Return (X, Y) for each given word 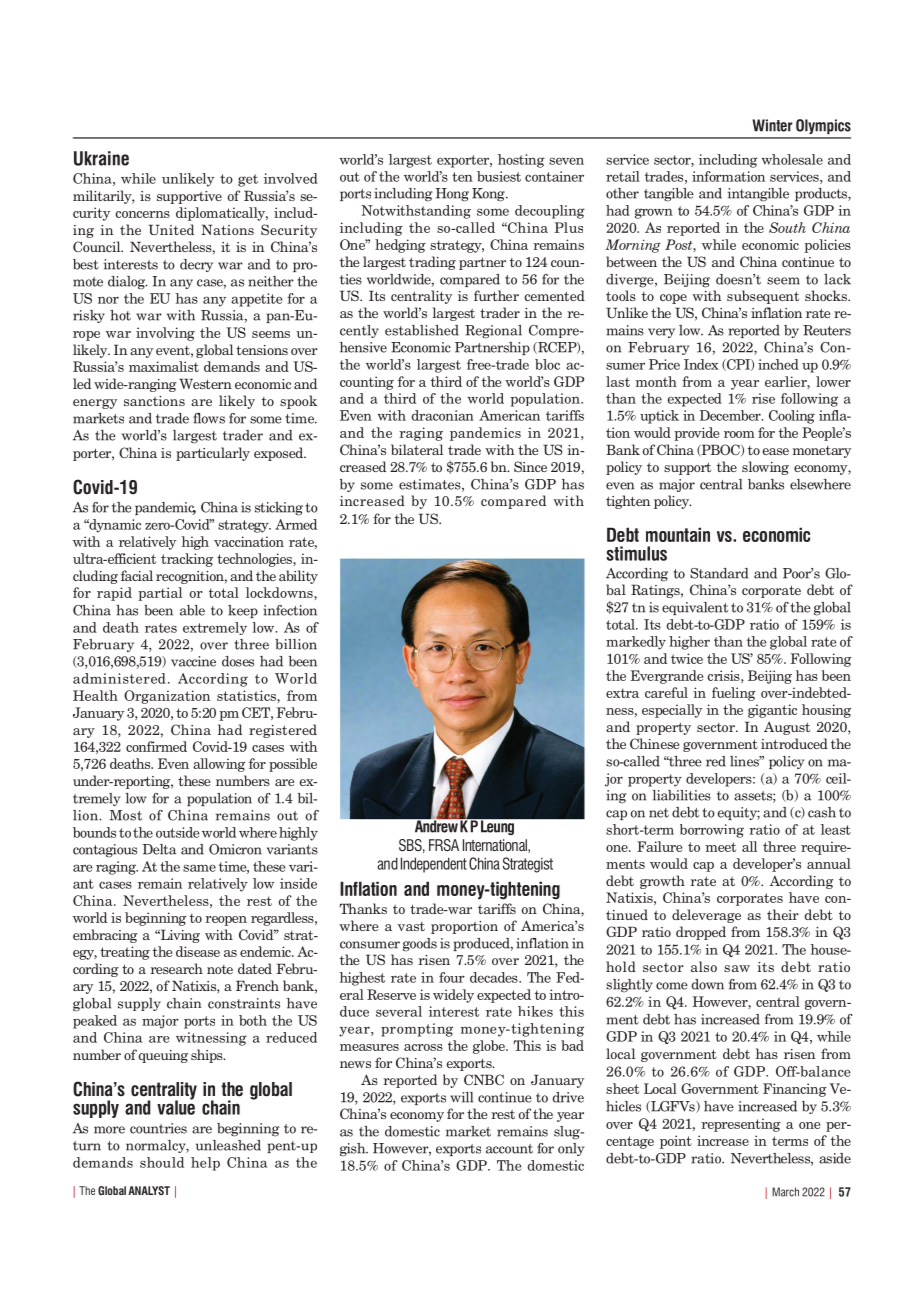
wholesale (792, 159)
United (171, 229)
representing (741, 1125)
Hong (452, 195)
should (162, 1162)
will (461, 1097)
